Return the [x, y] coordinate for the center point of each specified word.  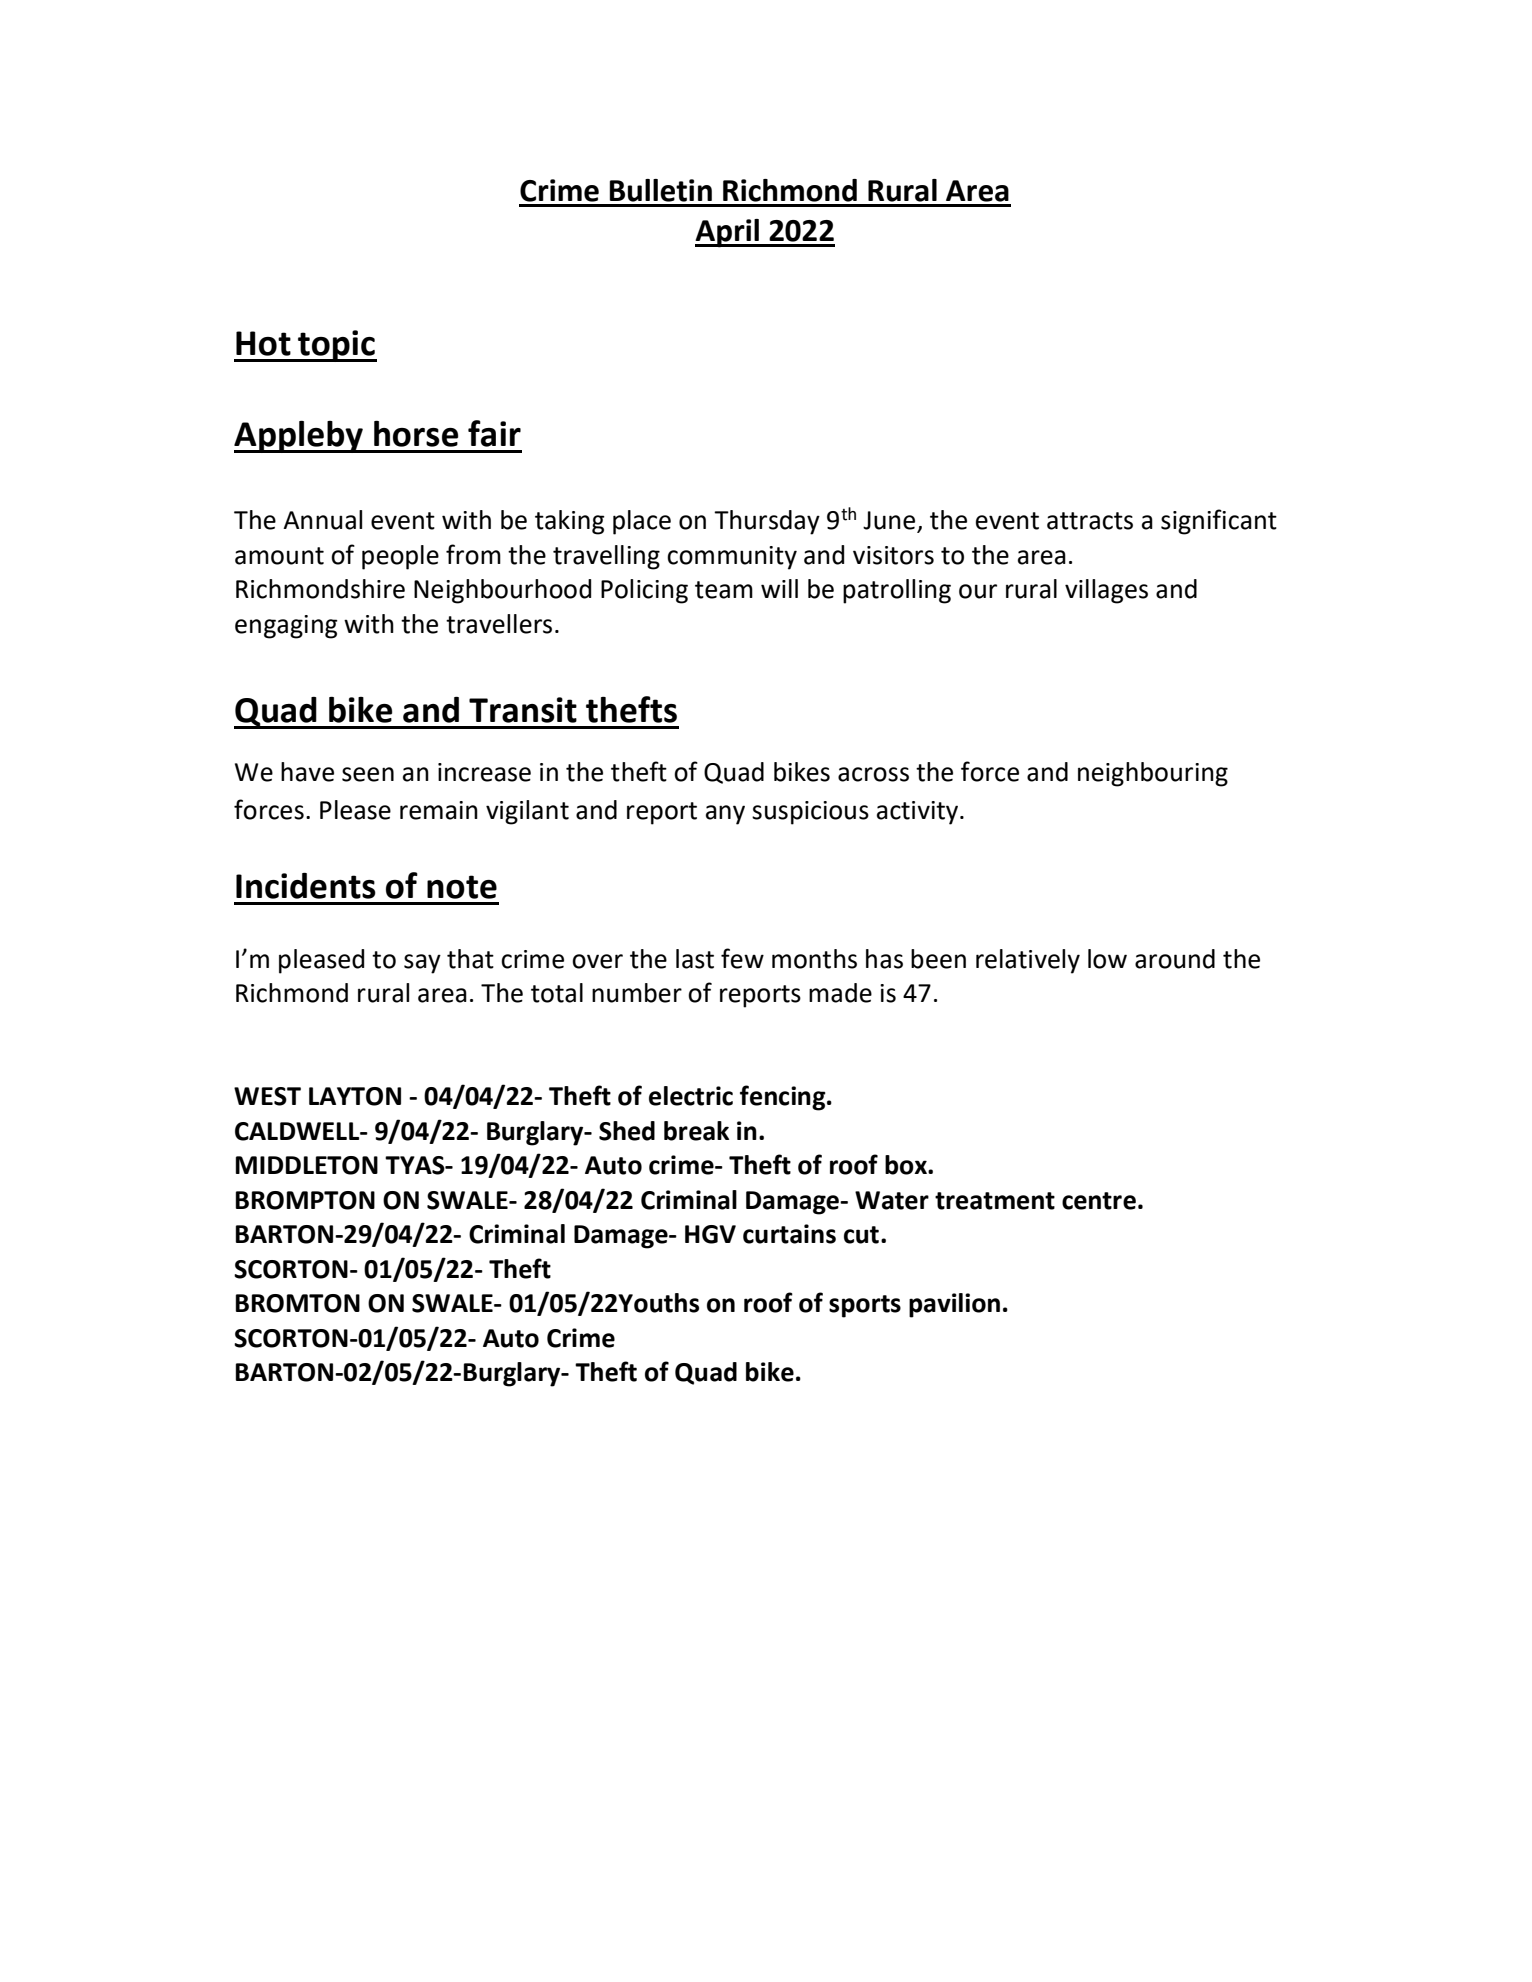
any [725, 815]
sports [865, 1306]
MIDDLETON [307, 1165]
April [728, 233]
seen [368, 774]
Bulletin [660, 190]
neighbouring [1153, 774]
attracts [1090, 521]
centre [1099, 1201]
